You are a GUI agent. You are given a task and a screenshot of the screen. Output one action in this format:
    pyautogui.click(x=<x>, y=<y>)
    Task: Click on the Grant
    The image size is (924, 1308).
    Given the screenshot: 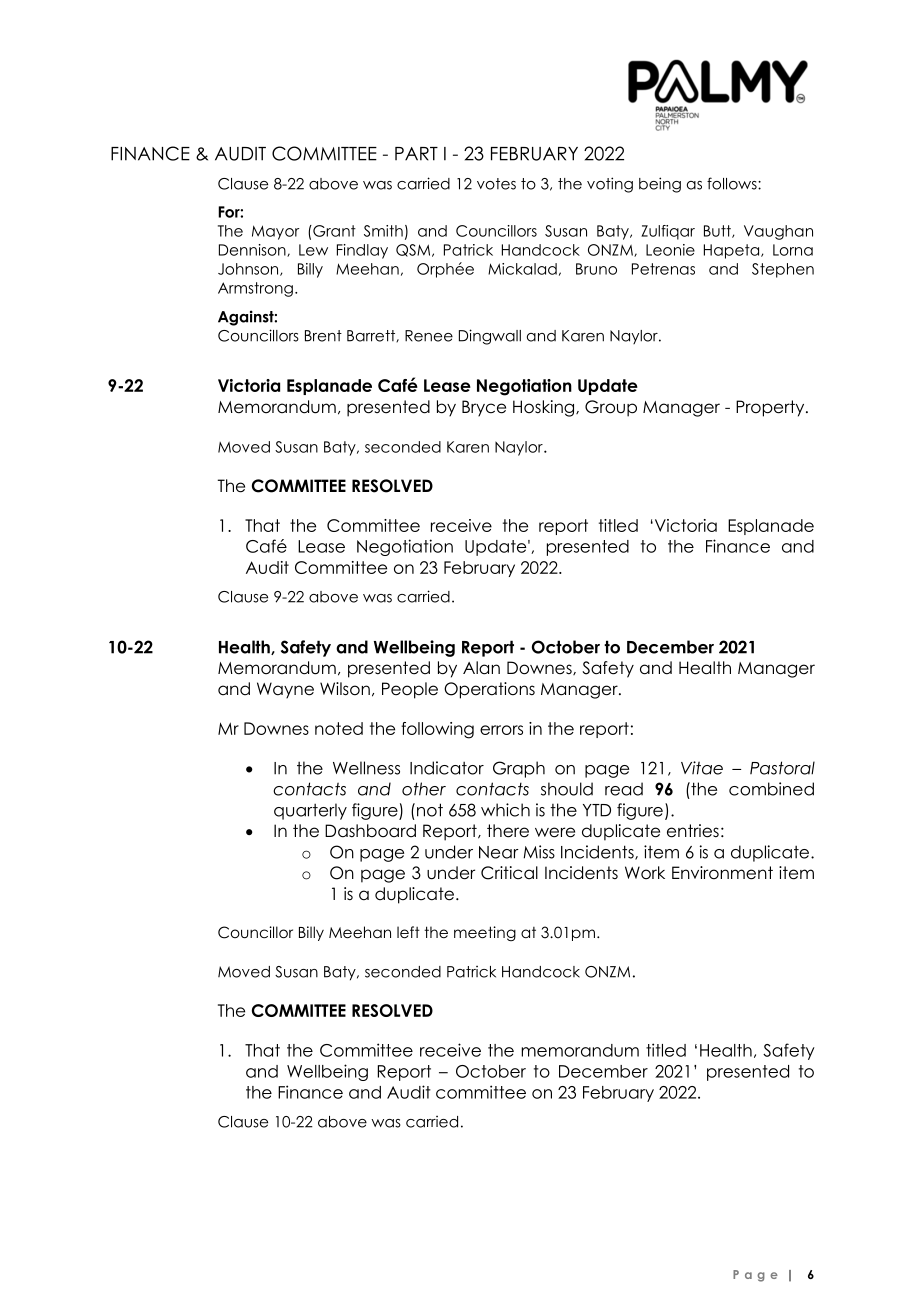 What is the action you would take?
    pyautogui.click(x=333, y=231)
